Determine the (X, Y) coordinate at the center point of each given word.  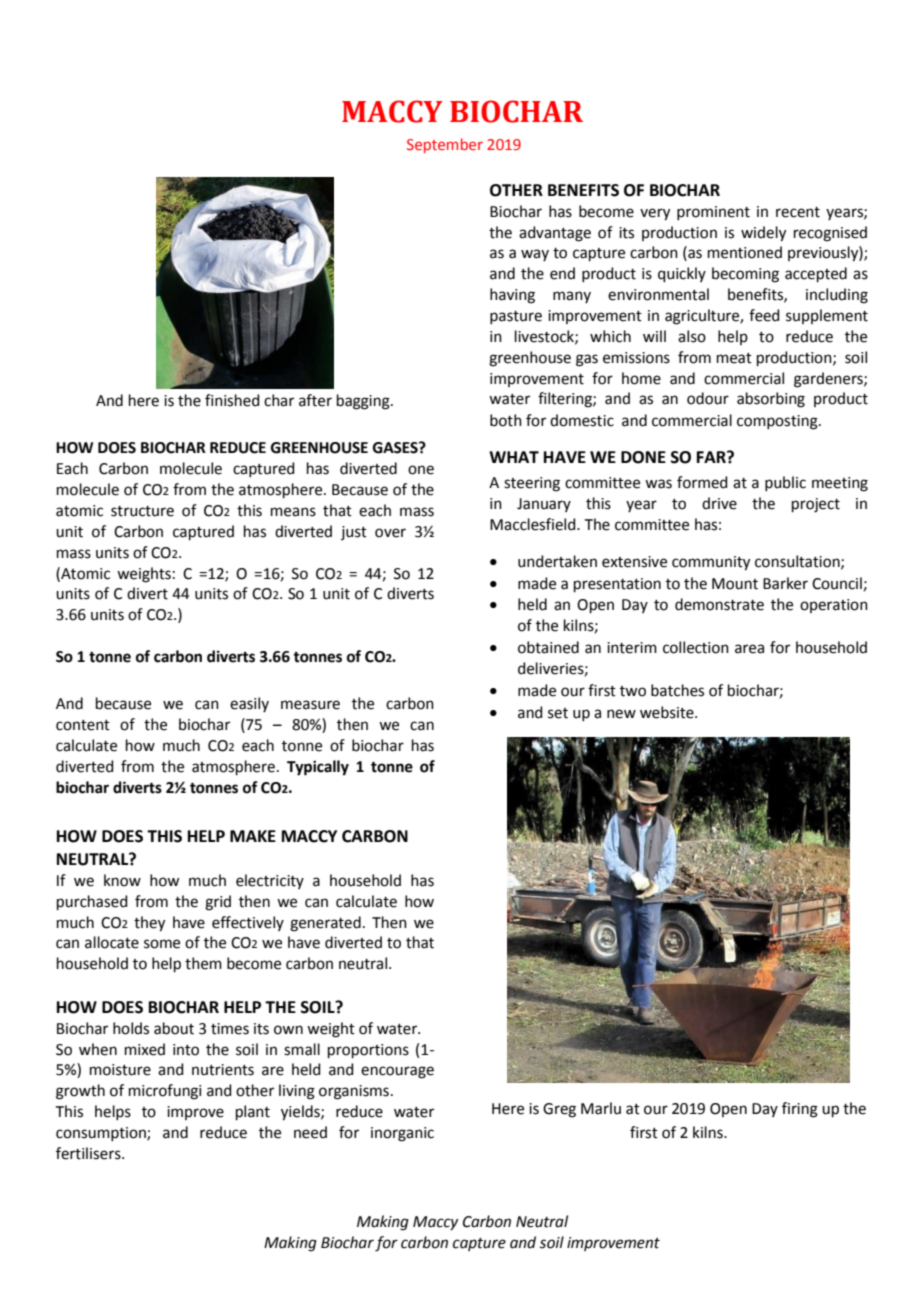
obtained (548, 647)
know (122, 880)
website (668, 712)
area (749, 649)
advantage (555, 234)
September (445, 145)
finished (232, 400)
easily (249, 704)
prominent (713, 213)
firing (800, 1110)
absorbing (771, 400)
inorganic (402, 1134)
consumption (102, 1134)
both (506, 420)
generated (325, 924)
